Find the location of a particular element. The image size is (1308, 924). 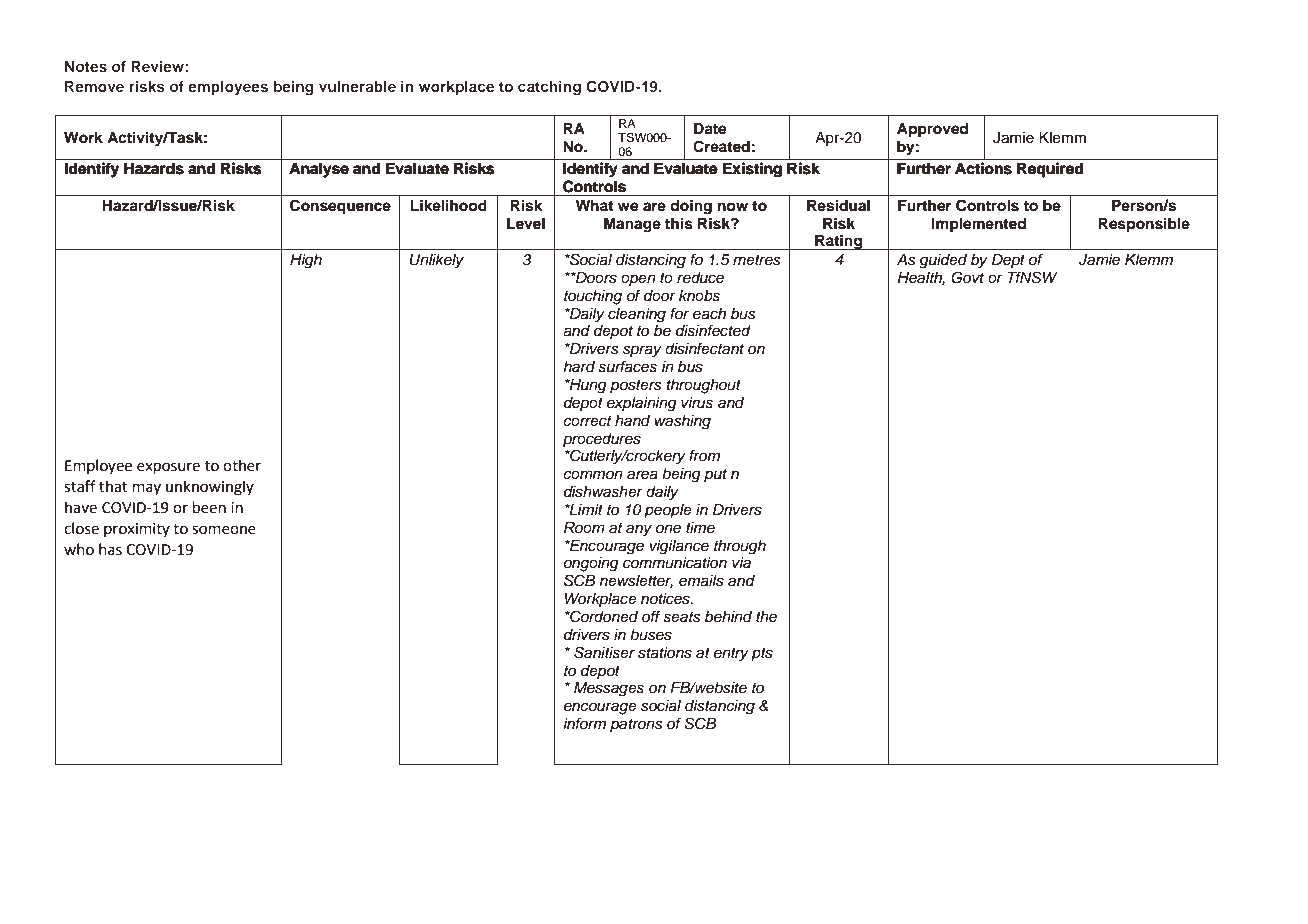

Remove is located at coordinates (94, 86).
